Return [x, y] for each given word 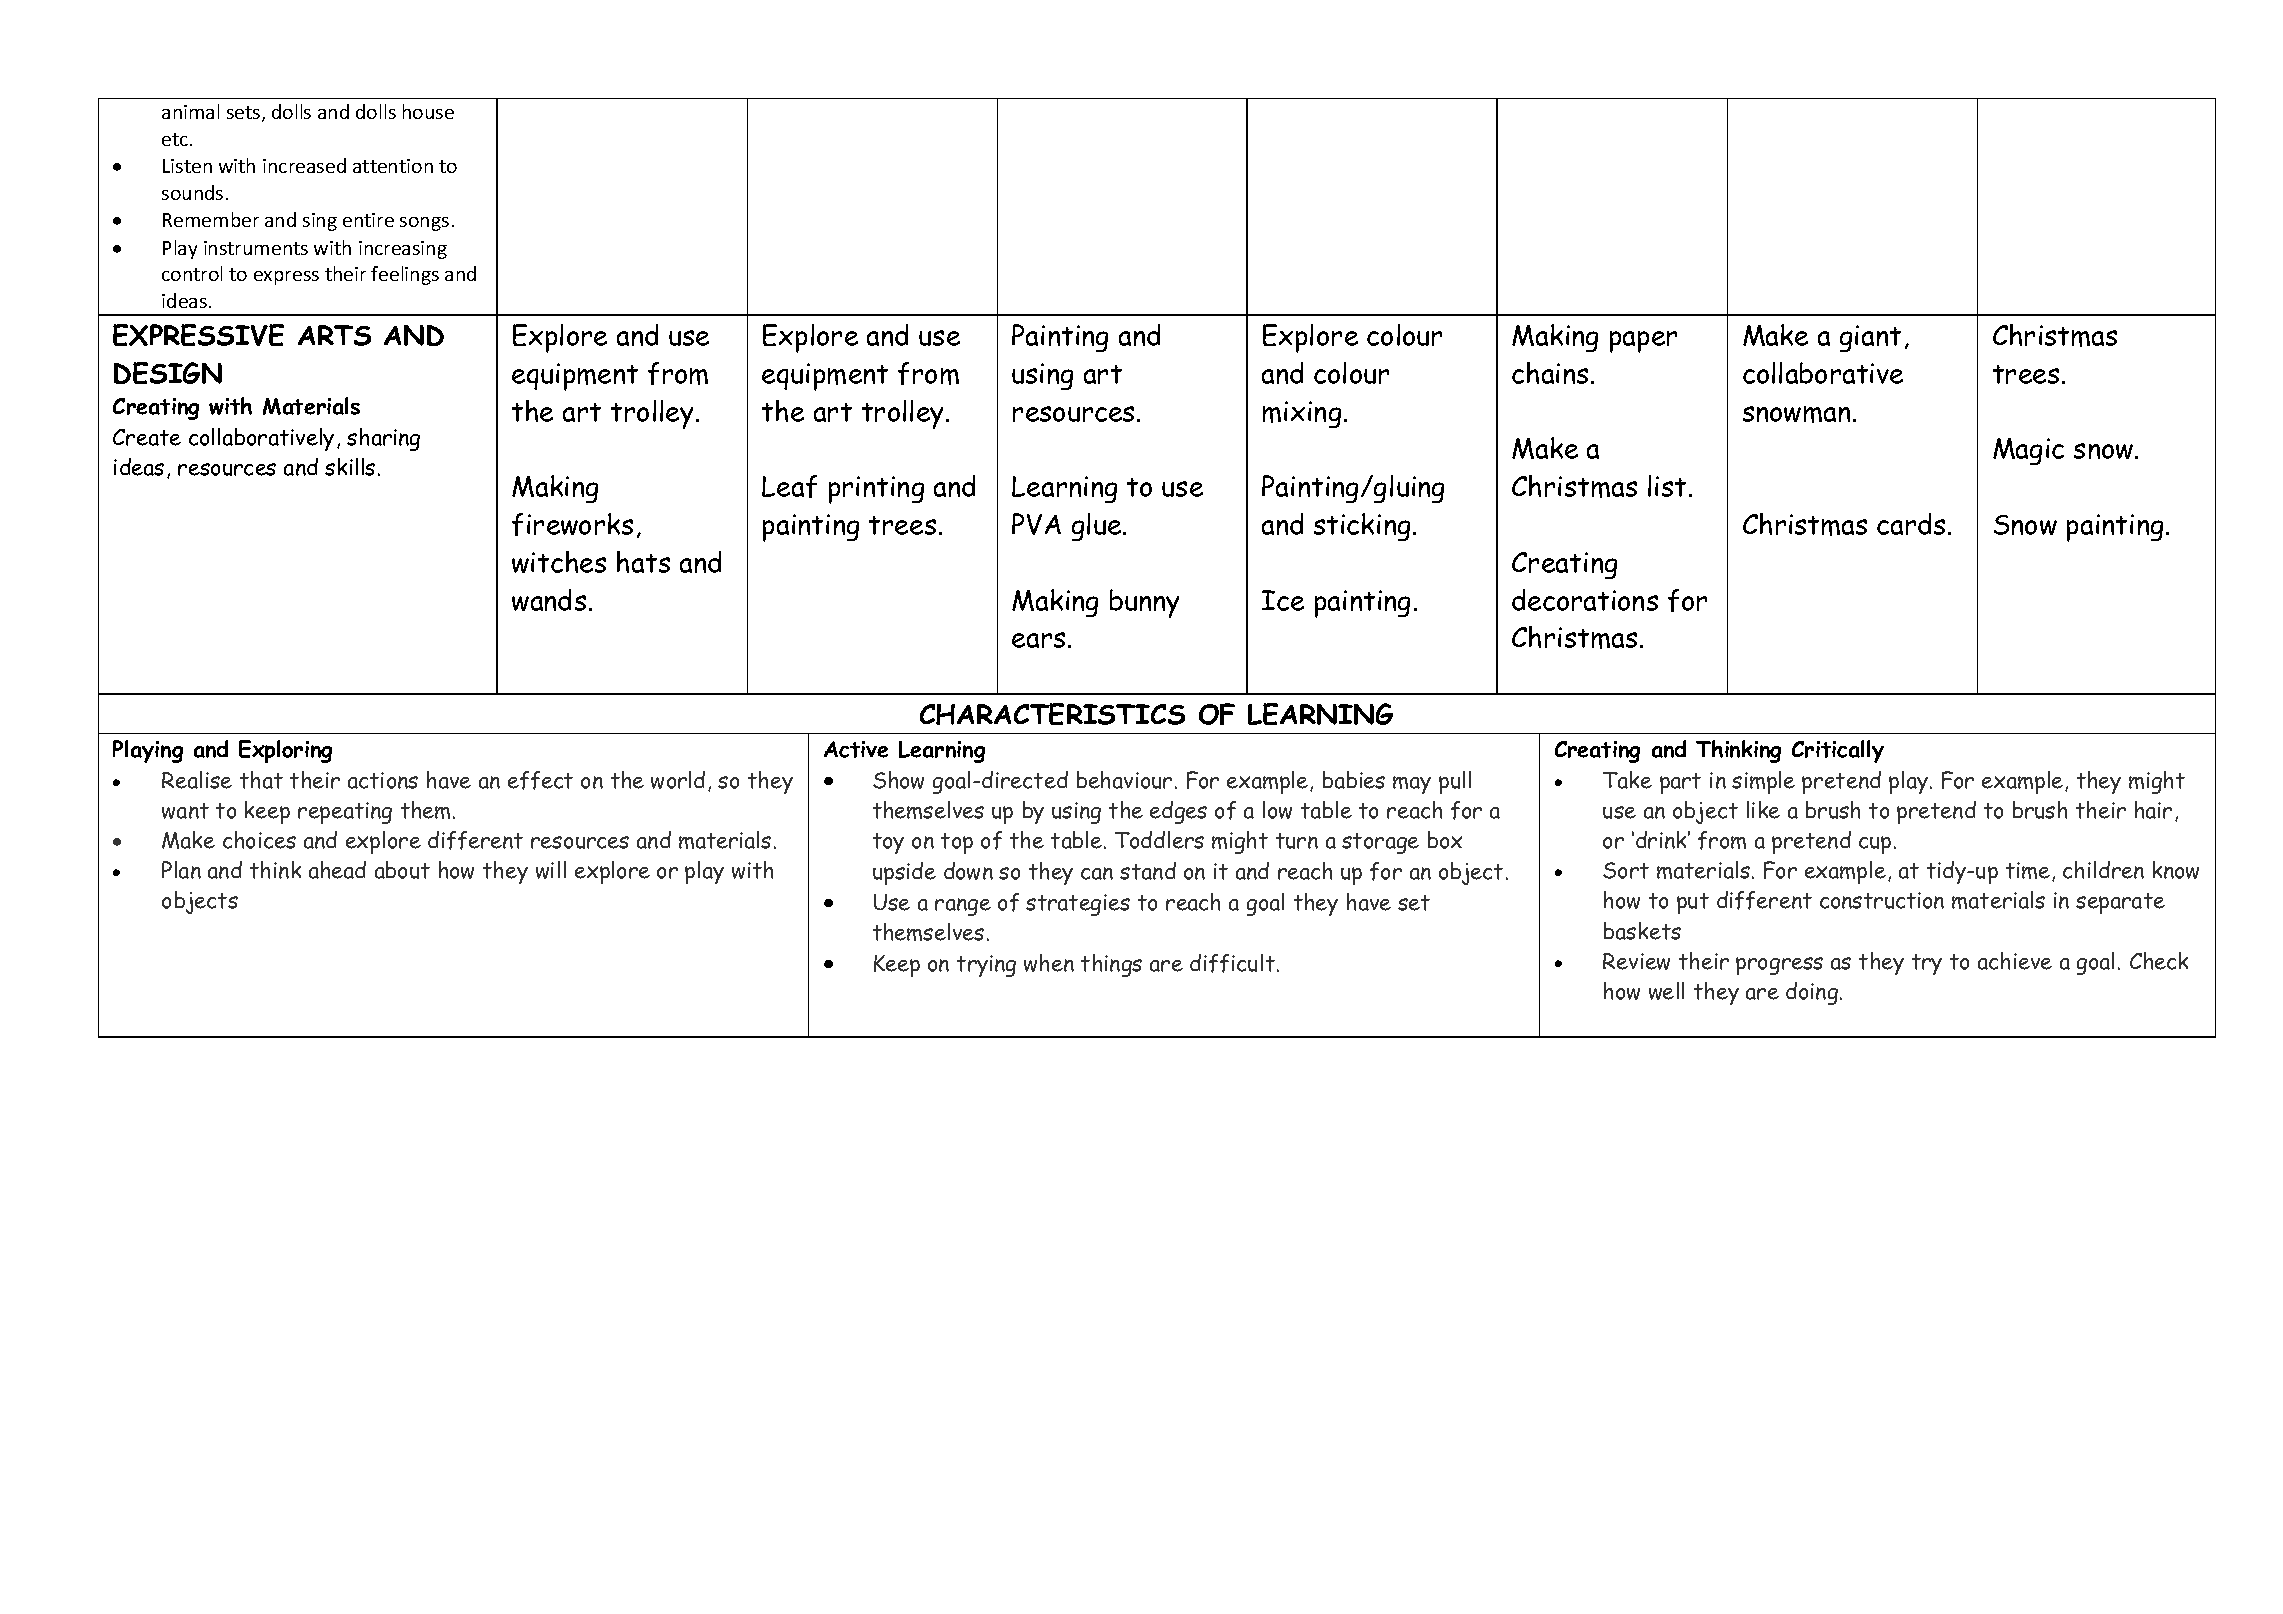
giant [1870, 338]
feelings [405, 275]
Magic [2028, 451]
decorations [1585, 600]
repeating [345, 813]
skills [350, 467]
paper [1643, 342]
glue [1098, 527]
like [1763, 810]
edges [1178, 812]
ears [1038, 640]
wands [549, 600]
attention [393, 166]
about [402, 870]
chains [1550, 373]
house [428, 111]
